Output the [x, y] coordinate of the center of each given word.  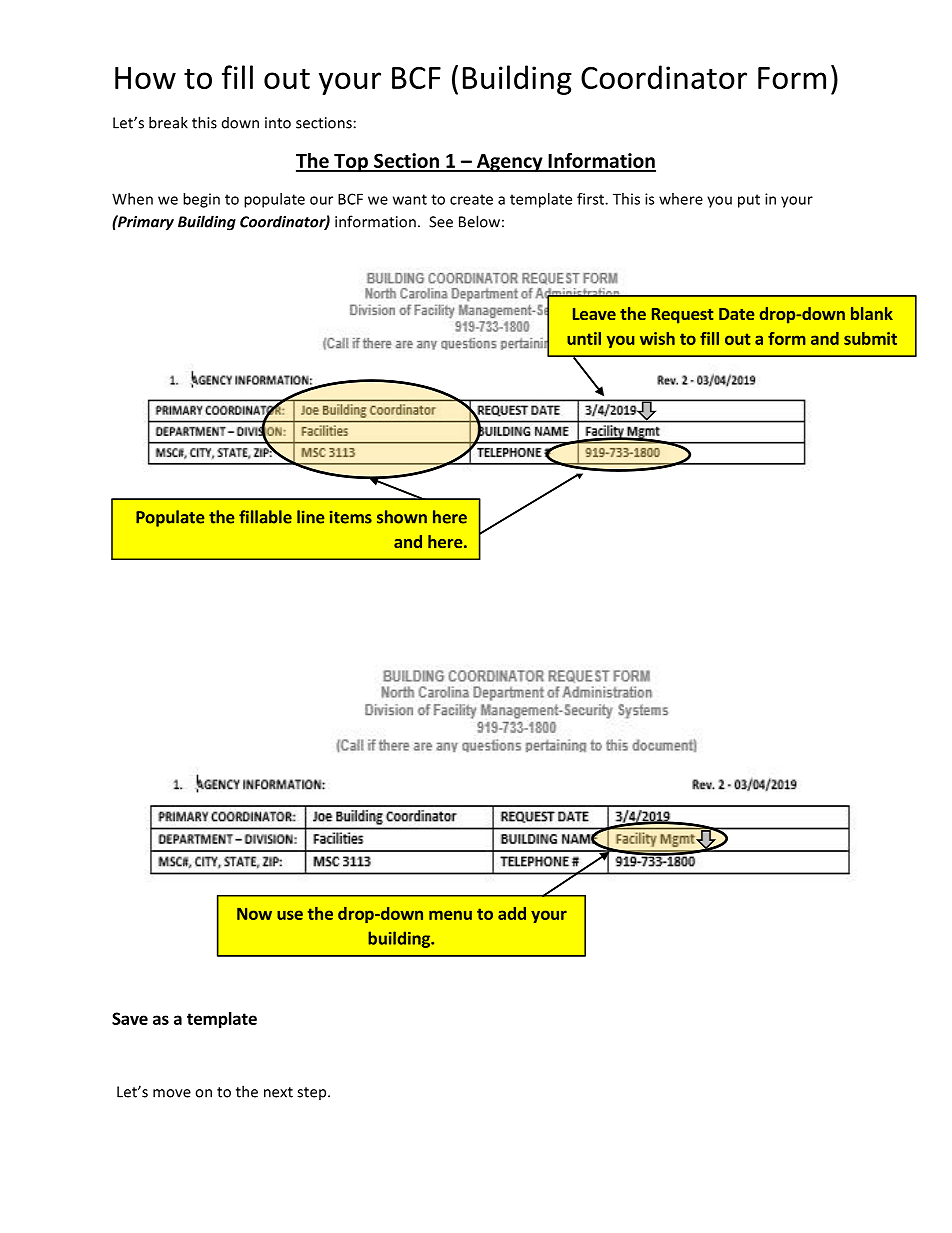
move [172, 1093]
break [168, 122]
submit [870, 338]
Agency [510, 163]
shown [402, 517]
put [749, 201]
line [310, 517]
